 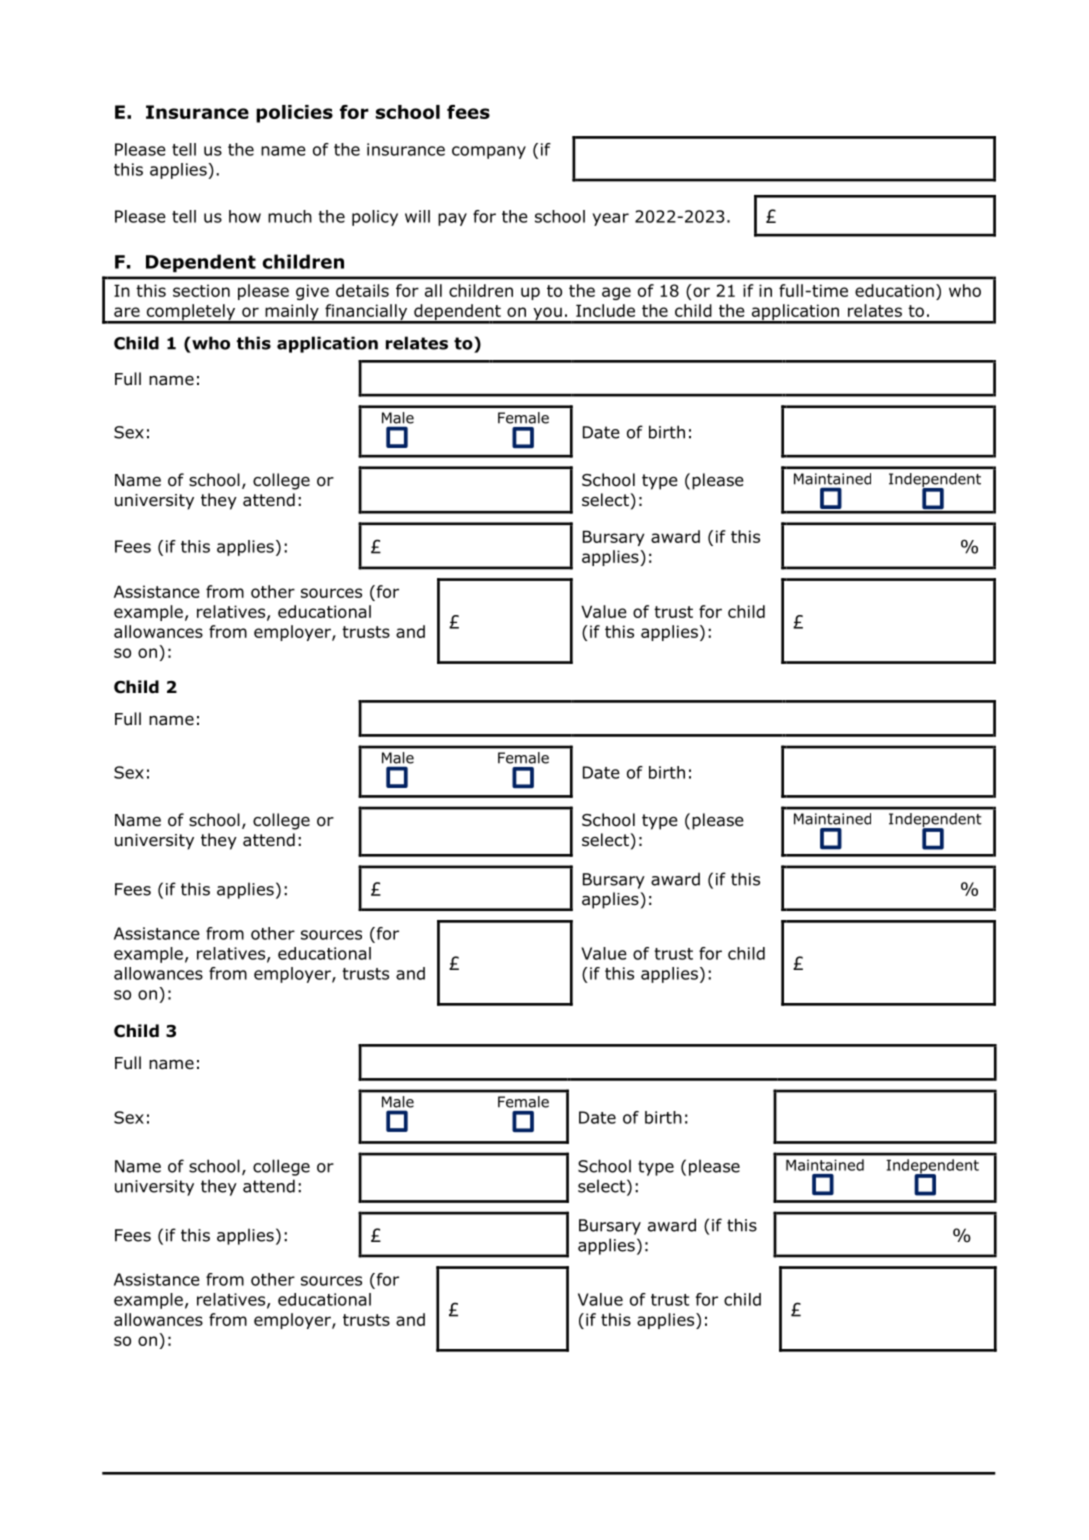 I want to click on completely, so click(x=191, y=313).
